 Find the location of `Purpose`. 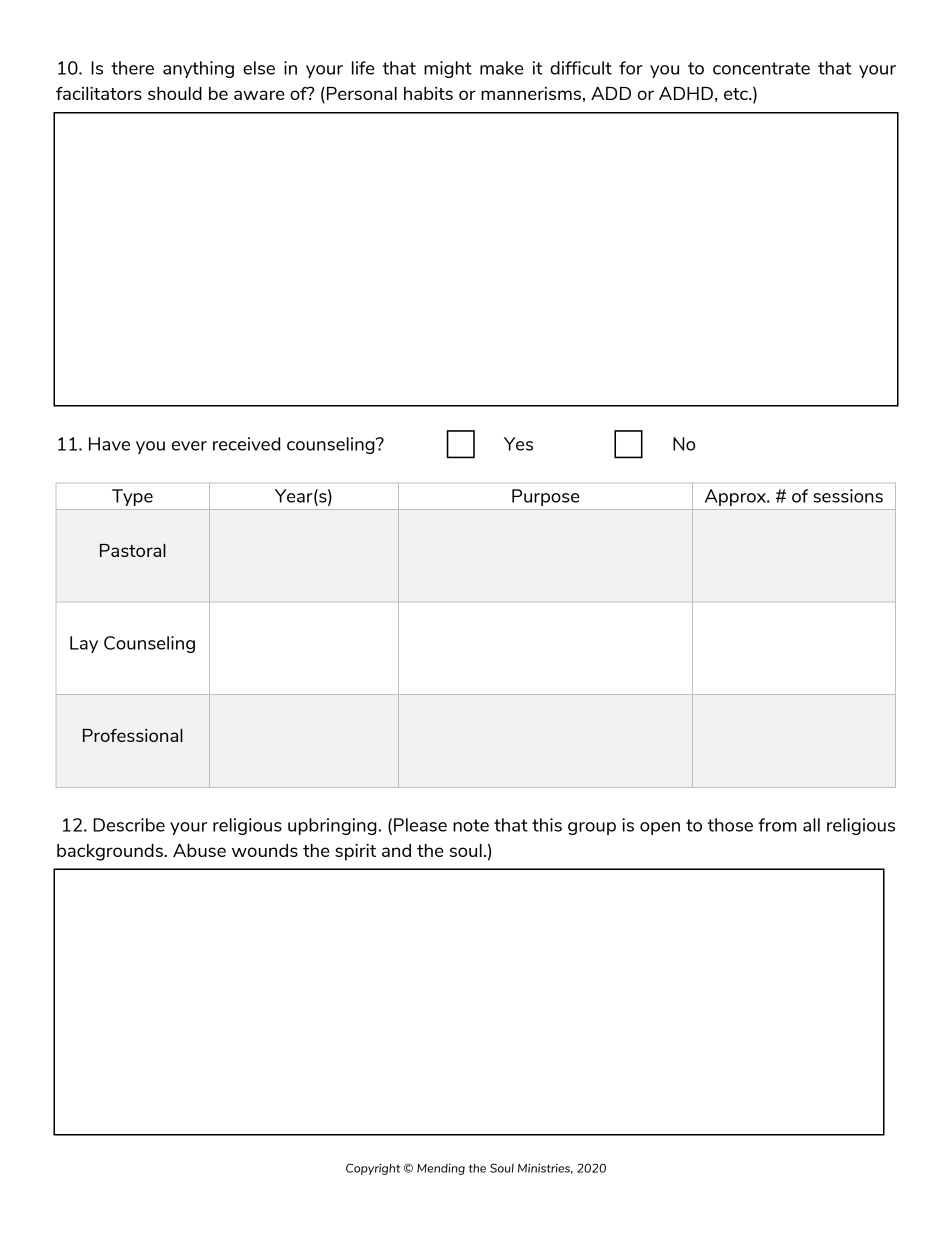

Purpose is located at coordinates (546, 497).
